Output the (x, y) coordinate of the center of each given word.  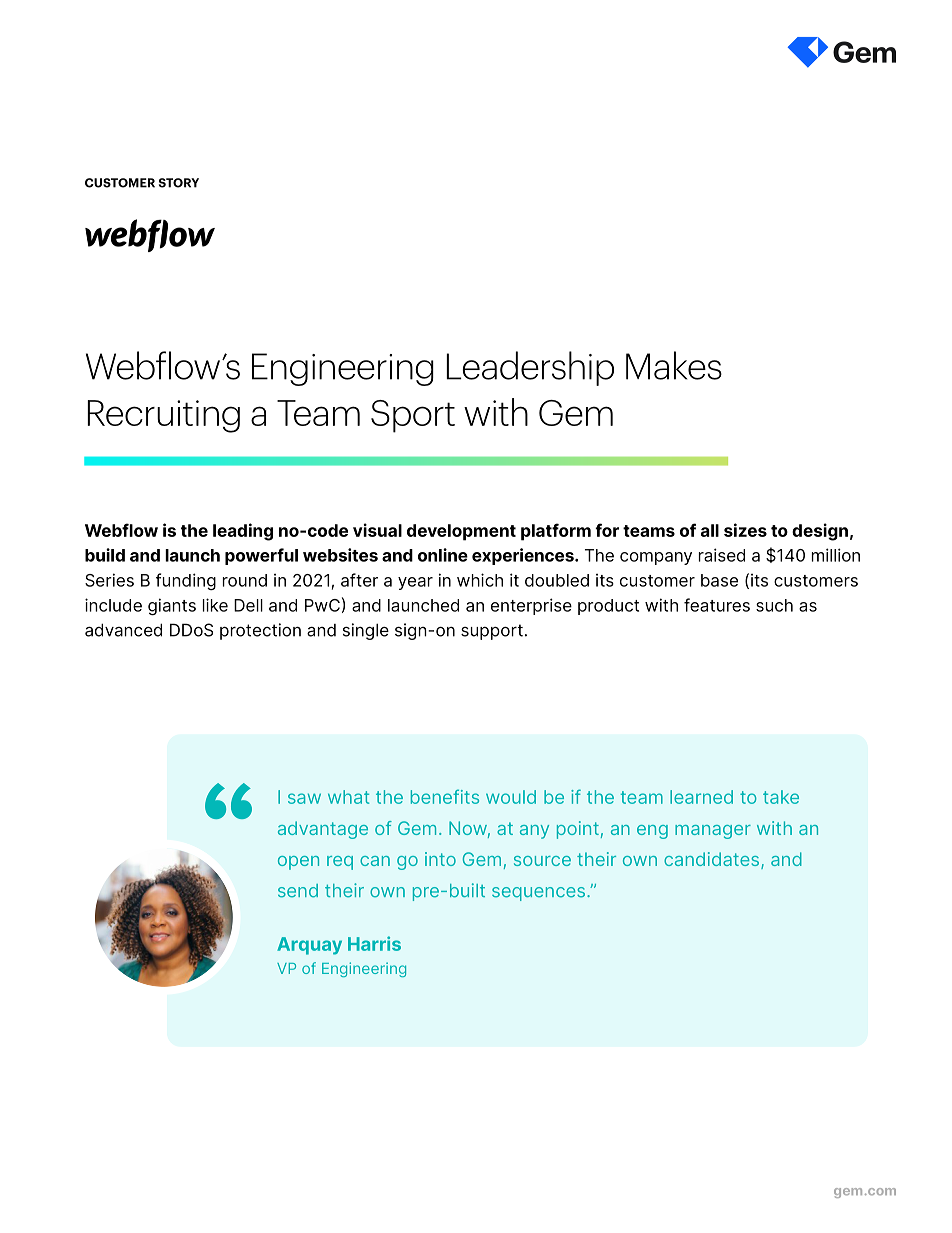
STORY (179, 183)
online (443, 555)
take (781, 797)
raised (722, 555)
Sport (413, 416)
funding (186, 581)
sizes (745, 530)
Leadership (530, 368)
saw (304, 798)
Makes (674, 365)
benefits (445, 796)
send (298, 891)
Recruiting (163, 416)
